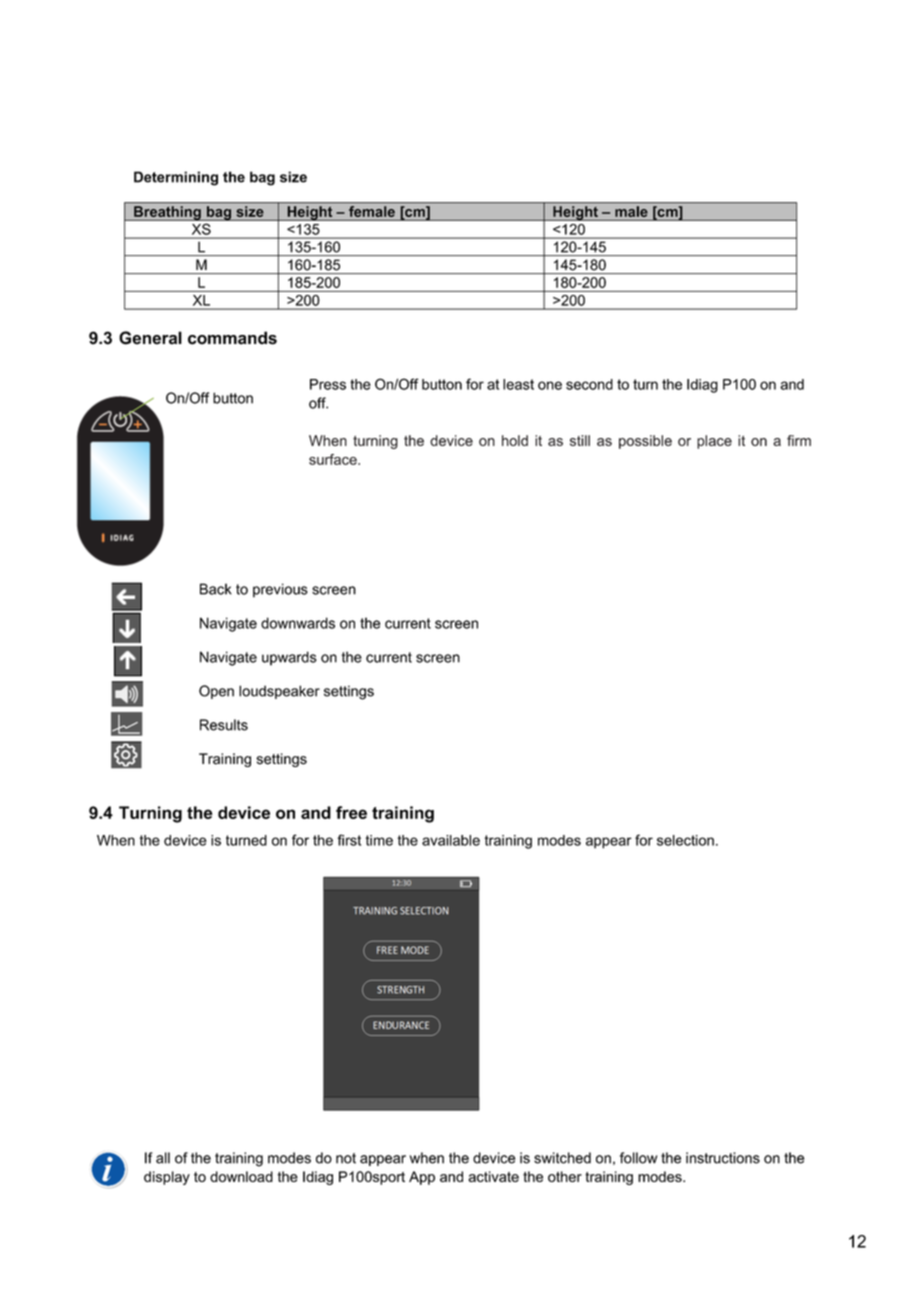 The image size is (924, 1307). I want to click on activate, so click(493, 1176).
